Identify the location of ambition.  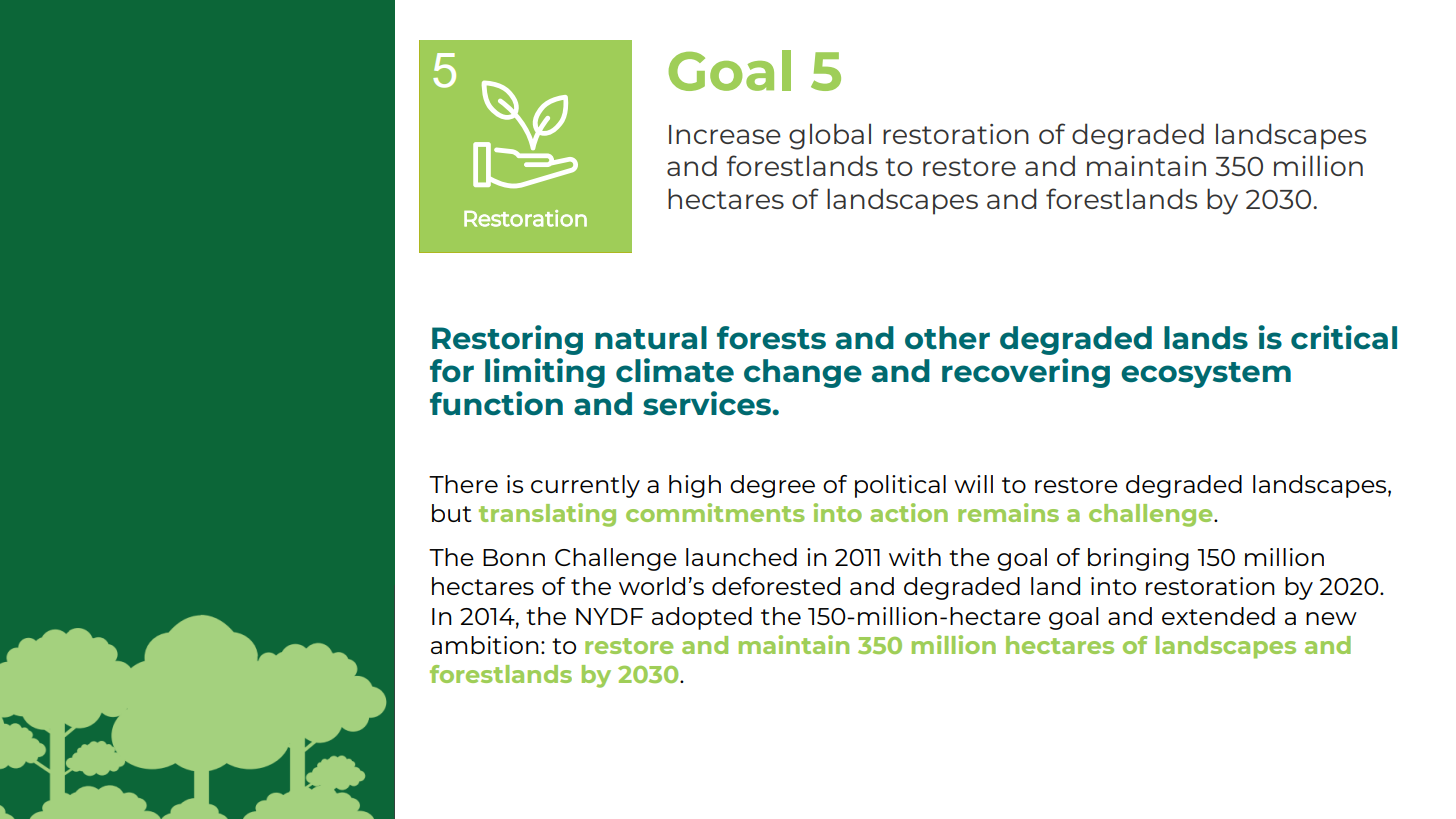
(485, 645).
